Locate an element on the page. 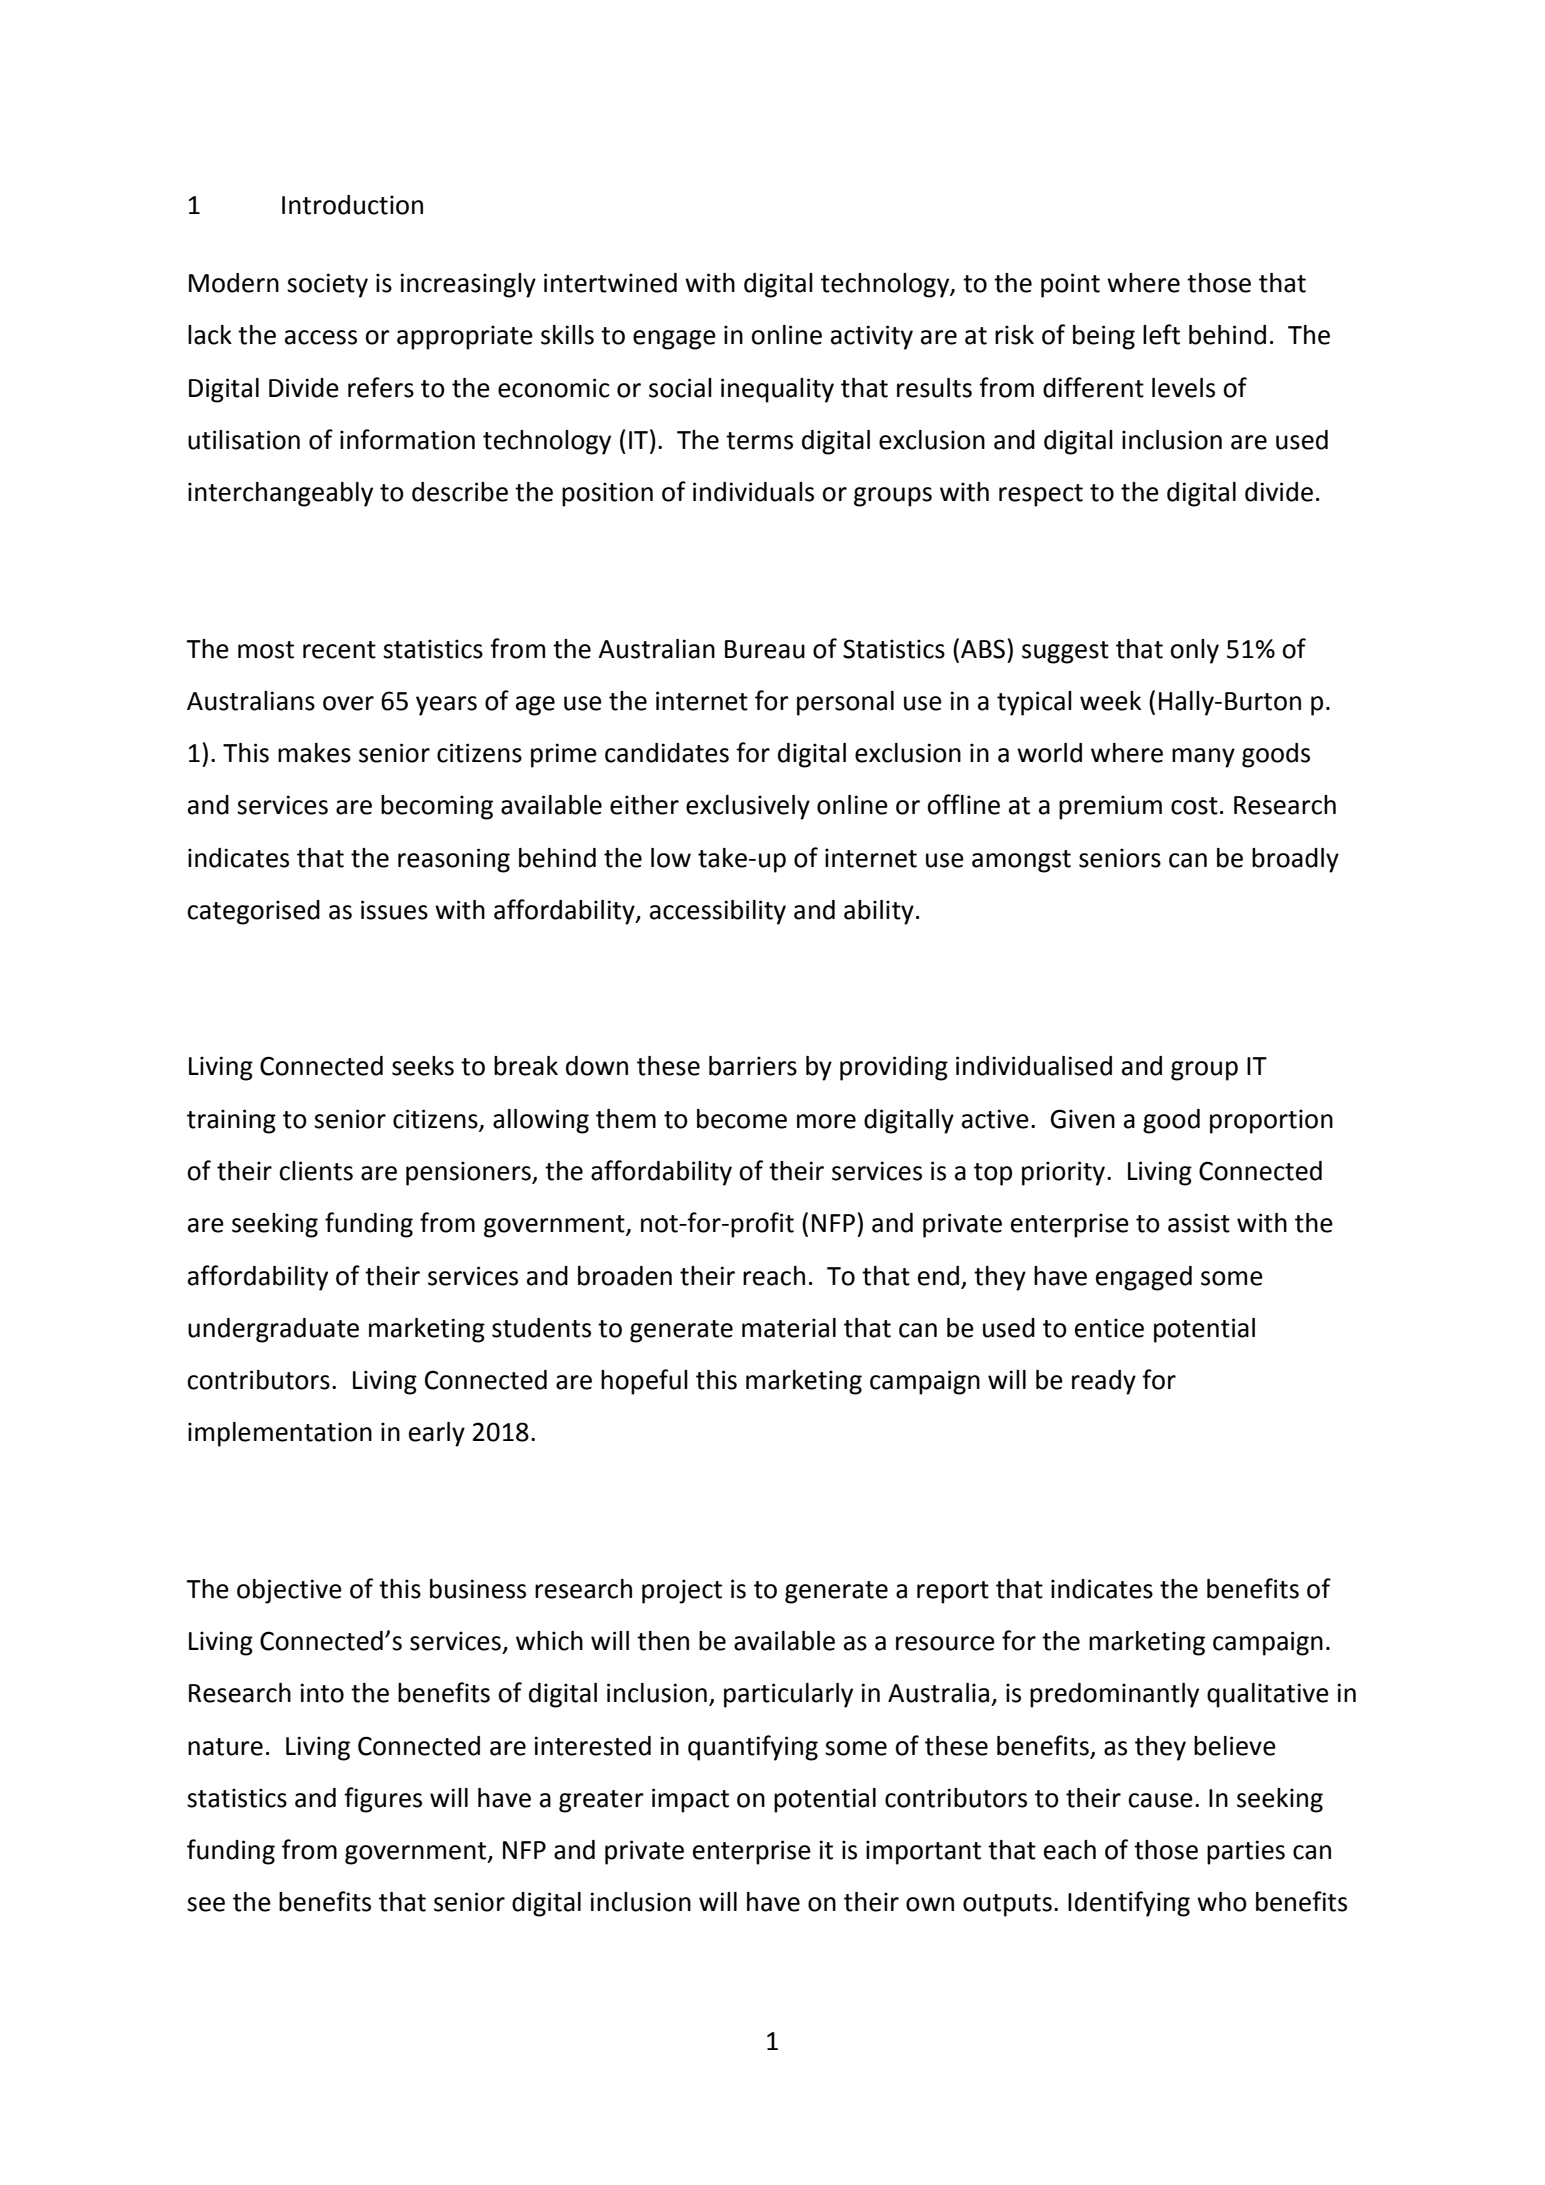 The height and width of the document is (2185, 1545). cause is located at coordinates (1160, 1800).
